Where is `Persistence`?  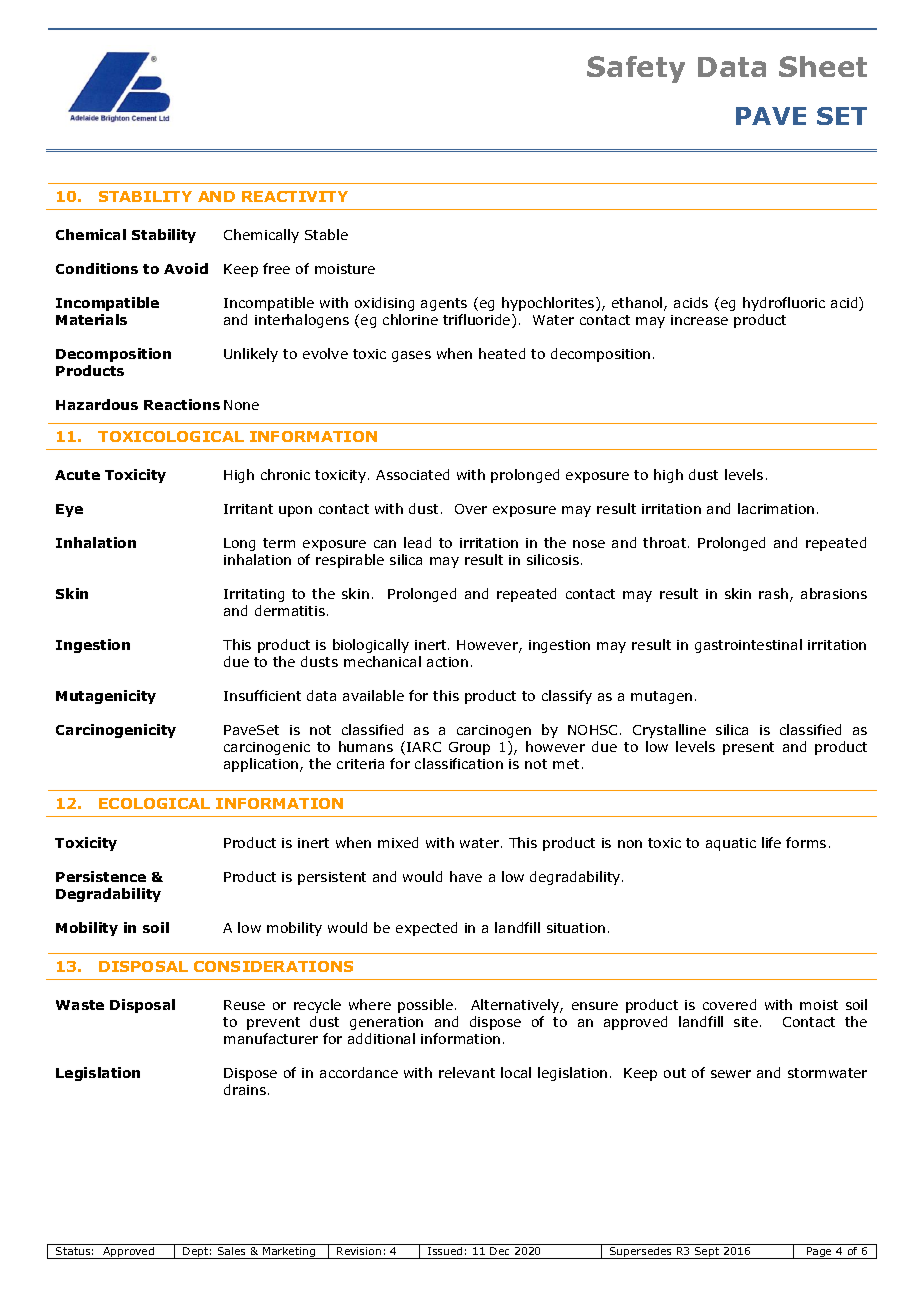
Persistence is located at coordinates (101, 876).
